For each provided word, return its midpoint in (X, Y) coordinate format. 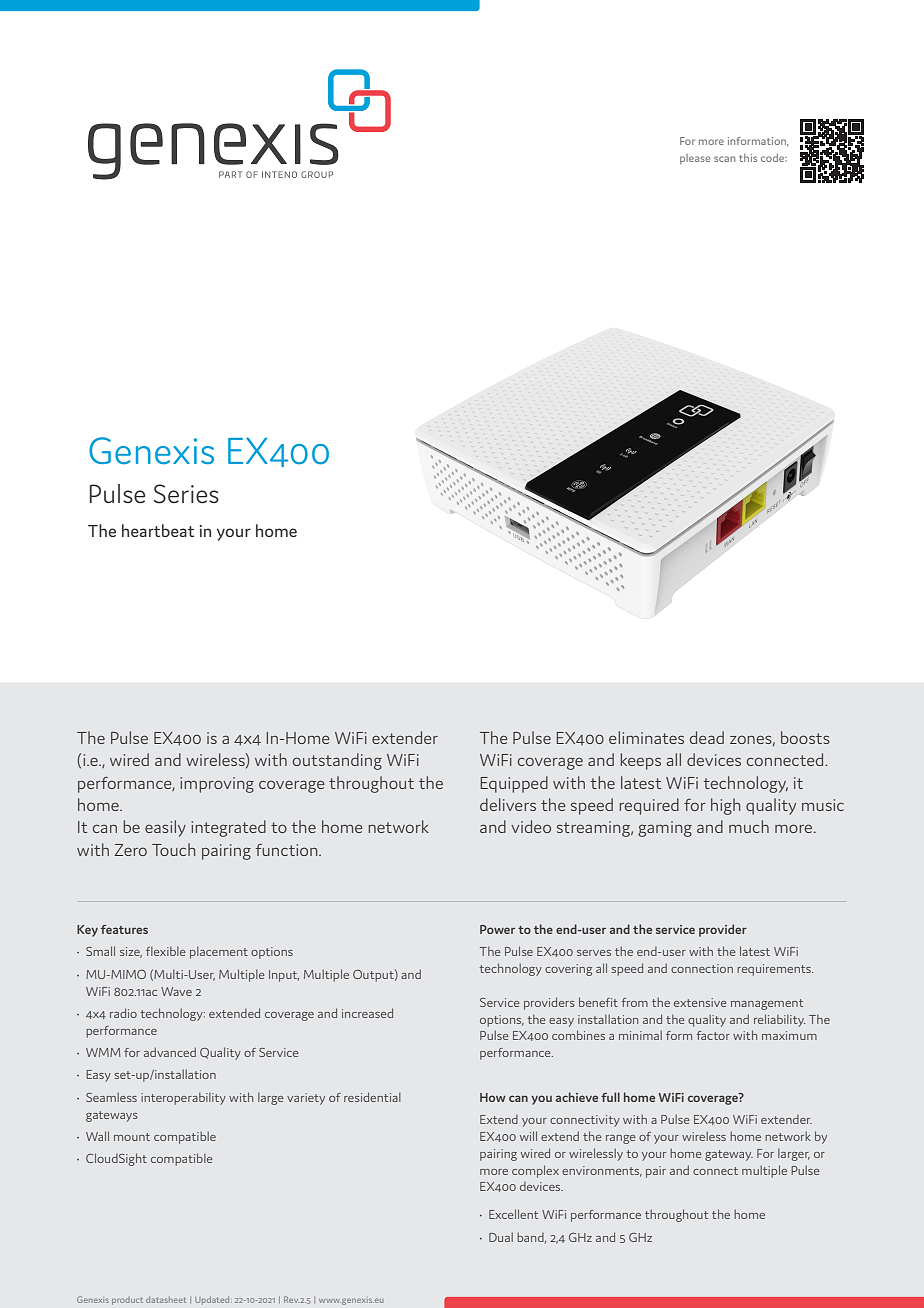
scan (724, 159)
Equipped (514, 784)
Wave (176, 991)
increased (367, 1013)
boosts (805, 737)
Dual (501, 1237)
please (695, 159)
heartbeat (158, 530)
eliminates (646, 737)
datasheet (166, 1299)
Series (186, 494)
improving (217, 785)
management (767, 1004)
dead (707, 737)
